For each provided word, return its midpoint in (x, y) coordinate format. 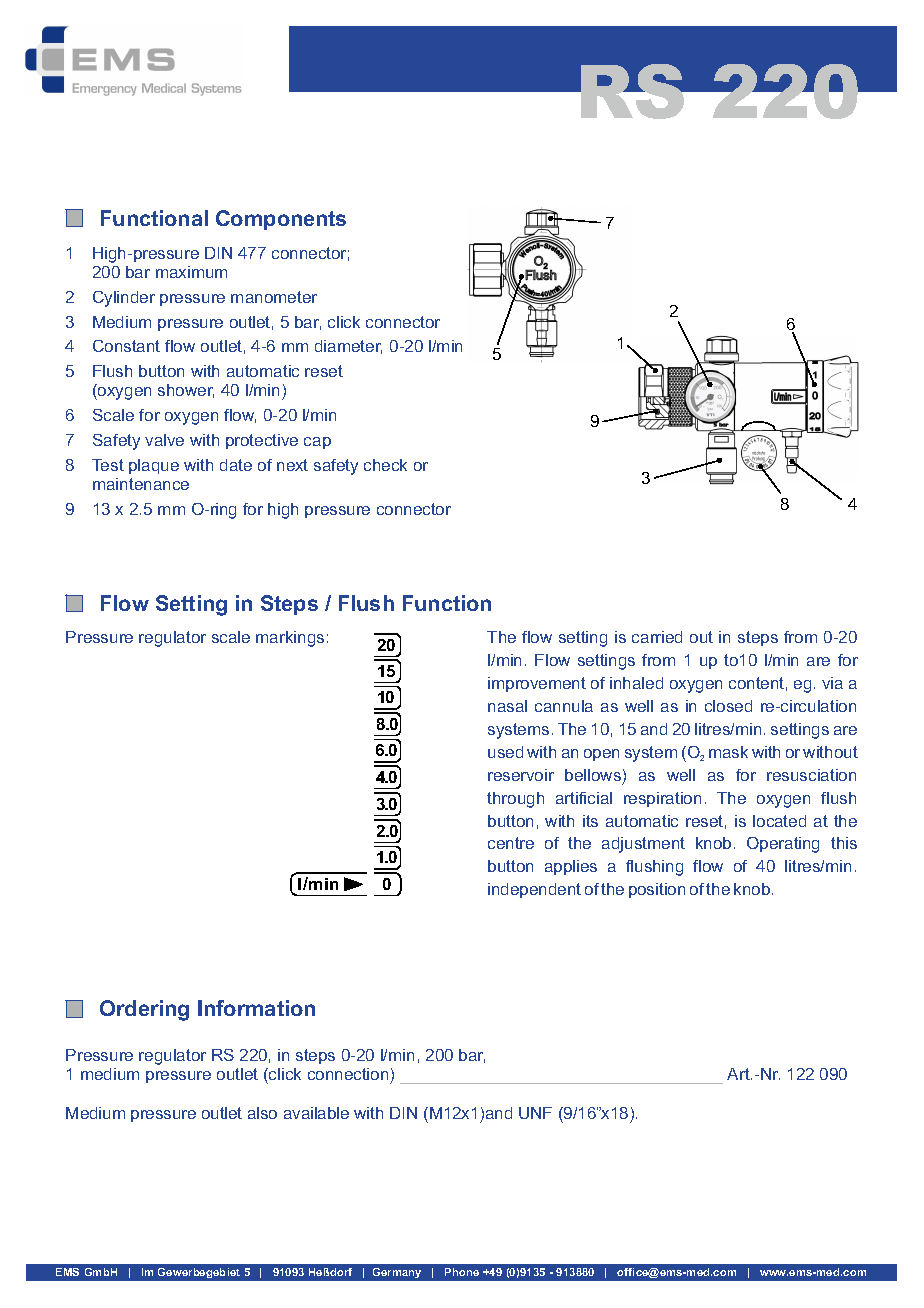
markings (290, 639)
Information (256, 1008)
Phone (462, 1272)
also (262, 1113)
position (657, 890)
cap (317, 443)
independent (534, 890)
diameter (348, 347)
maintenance (141, 484)
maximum (191, 272)
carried (657, 637)
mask (728, 752)
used (505, 752)
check (385, 465)
